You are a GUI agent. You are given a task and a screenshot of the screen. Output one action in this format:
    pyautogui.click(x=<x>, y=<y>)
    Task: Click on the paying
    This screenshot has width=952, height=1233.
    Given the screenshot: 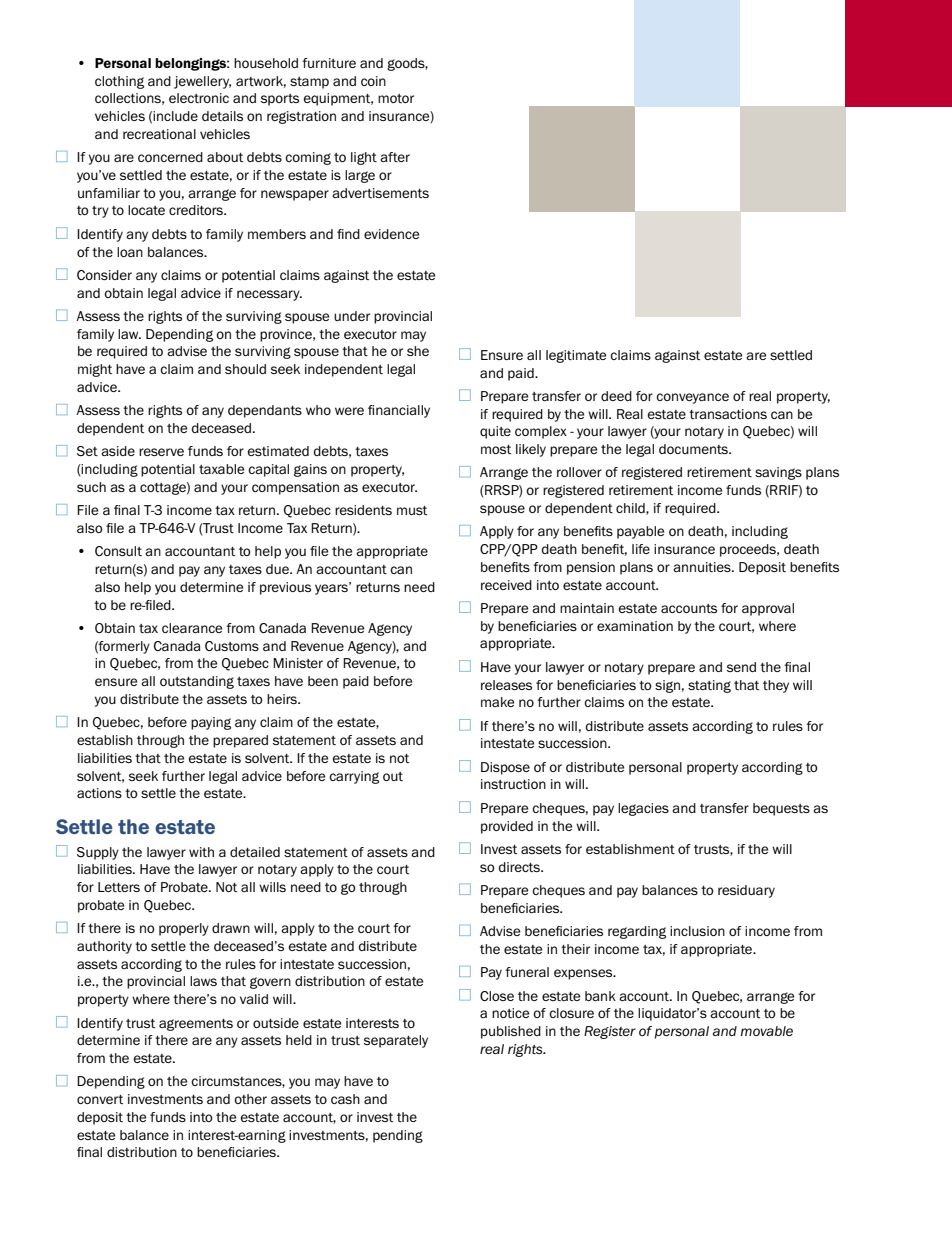 What is the action you would take?
    pyautogui.click(x=211, y=723)
